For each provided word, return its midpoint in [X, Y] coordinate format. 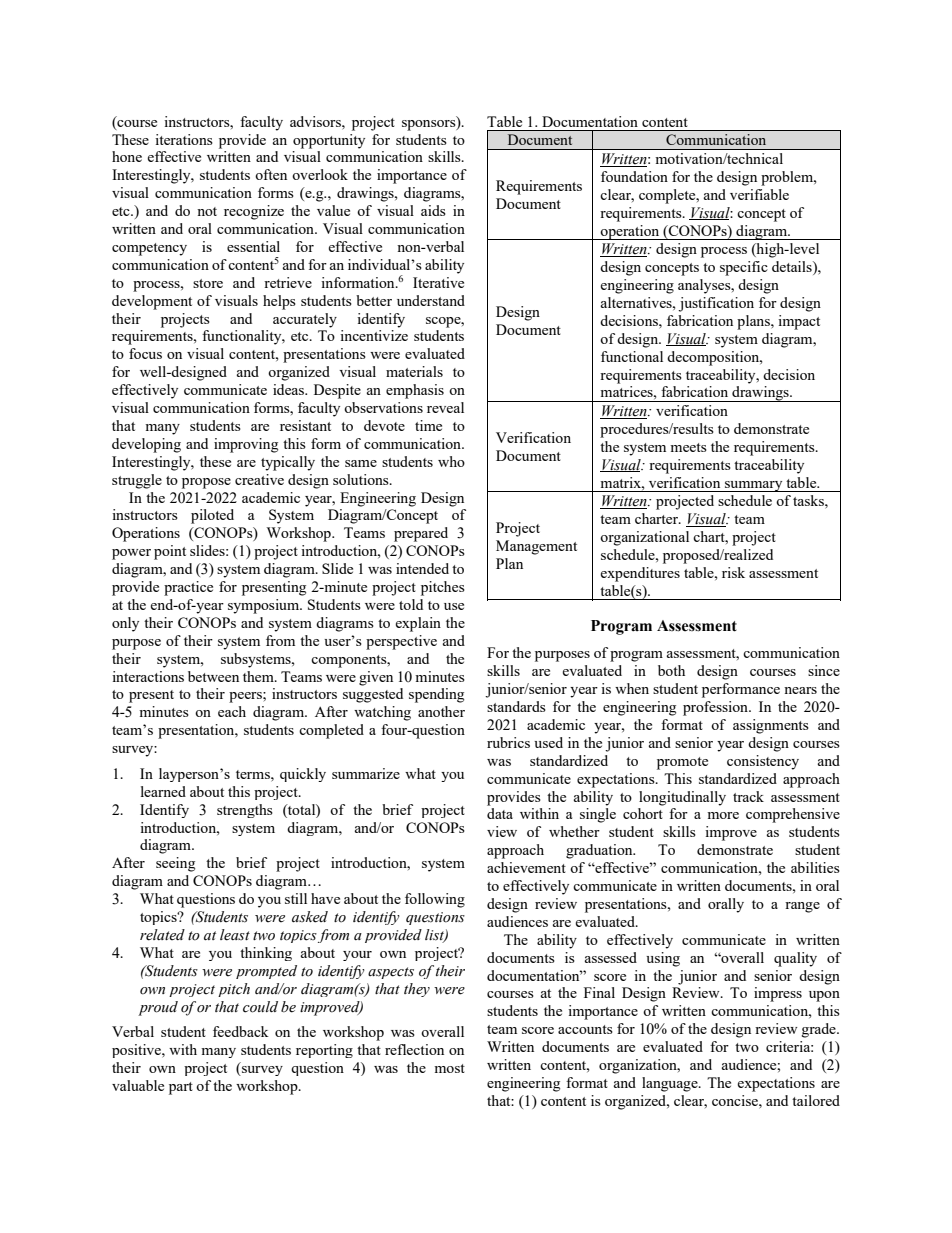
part [181, 1088]
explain [418, 624]
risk [733, 572]
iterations [184, 139]
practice [188, 588]
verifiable [759, 194]
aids [433, 210]
